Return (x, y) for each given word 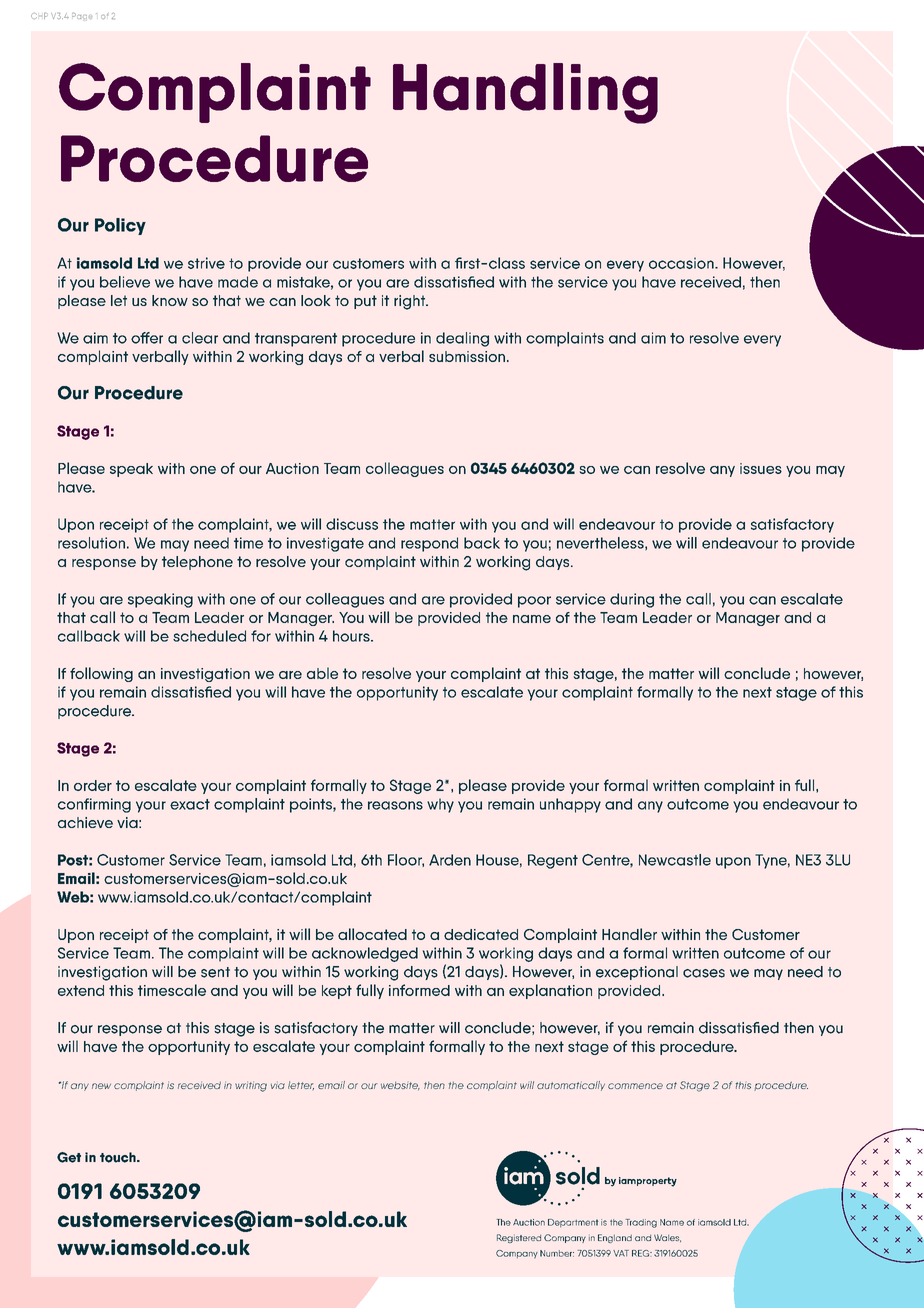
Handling (525, 93)
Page (82, 17)
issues (761, 468)
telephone (197, 563)
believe (125, 282)
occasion (682, 263)
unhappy (570, 805)
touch (119, 1157)
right (411, 302)
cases (704, 973)
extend (81, 990)
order (93, 785)
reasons (395, 805)
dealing (462, 339)
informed (419, 990)
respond (429, 544)
